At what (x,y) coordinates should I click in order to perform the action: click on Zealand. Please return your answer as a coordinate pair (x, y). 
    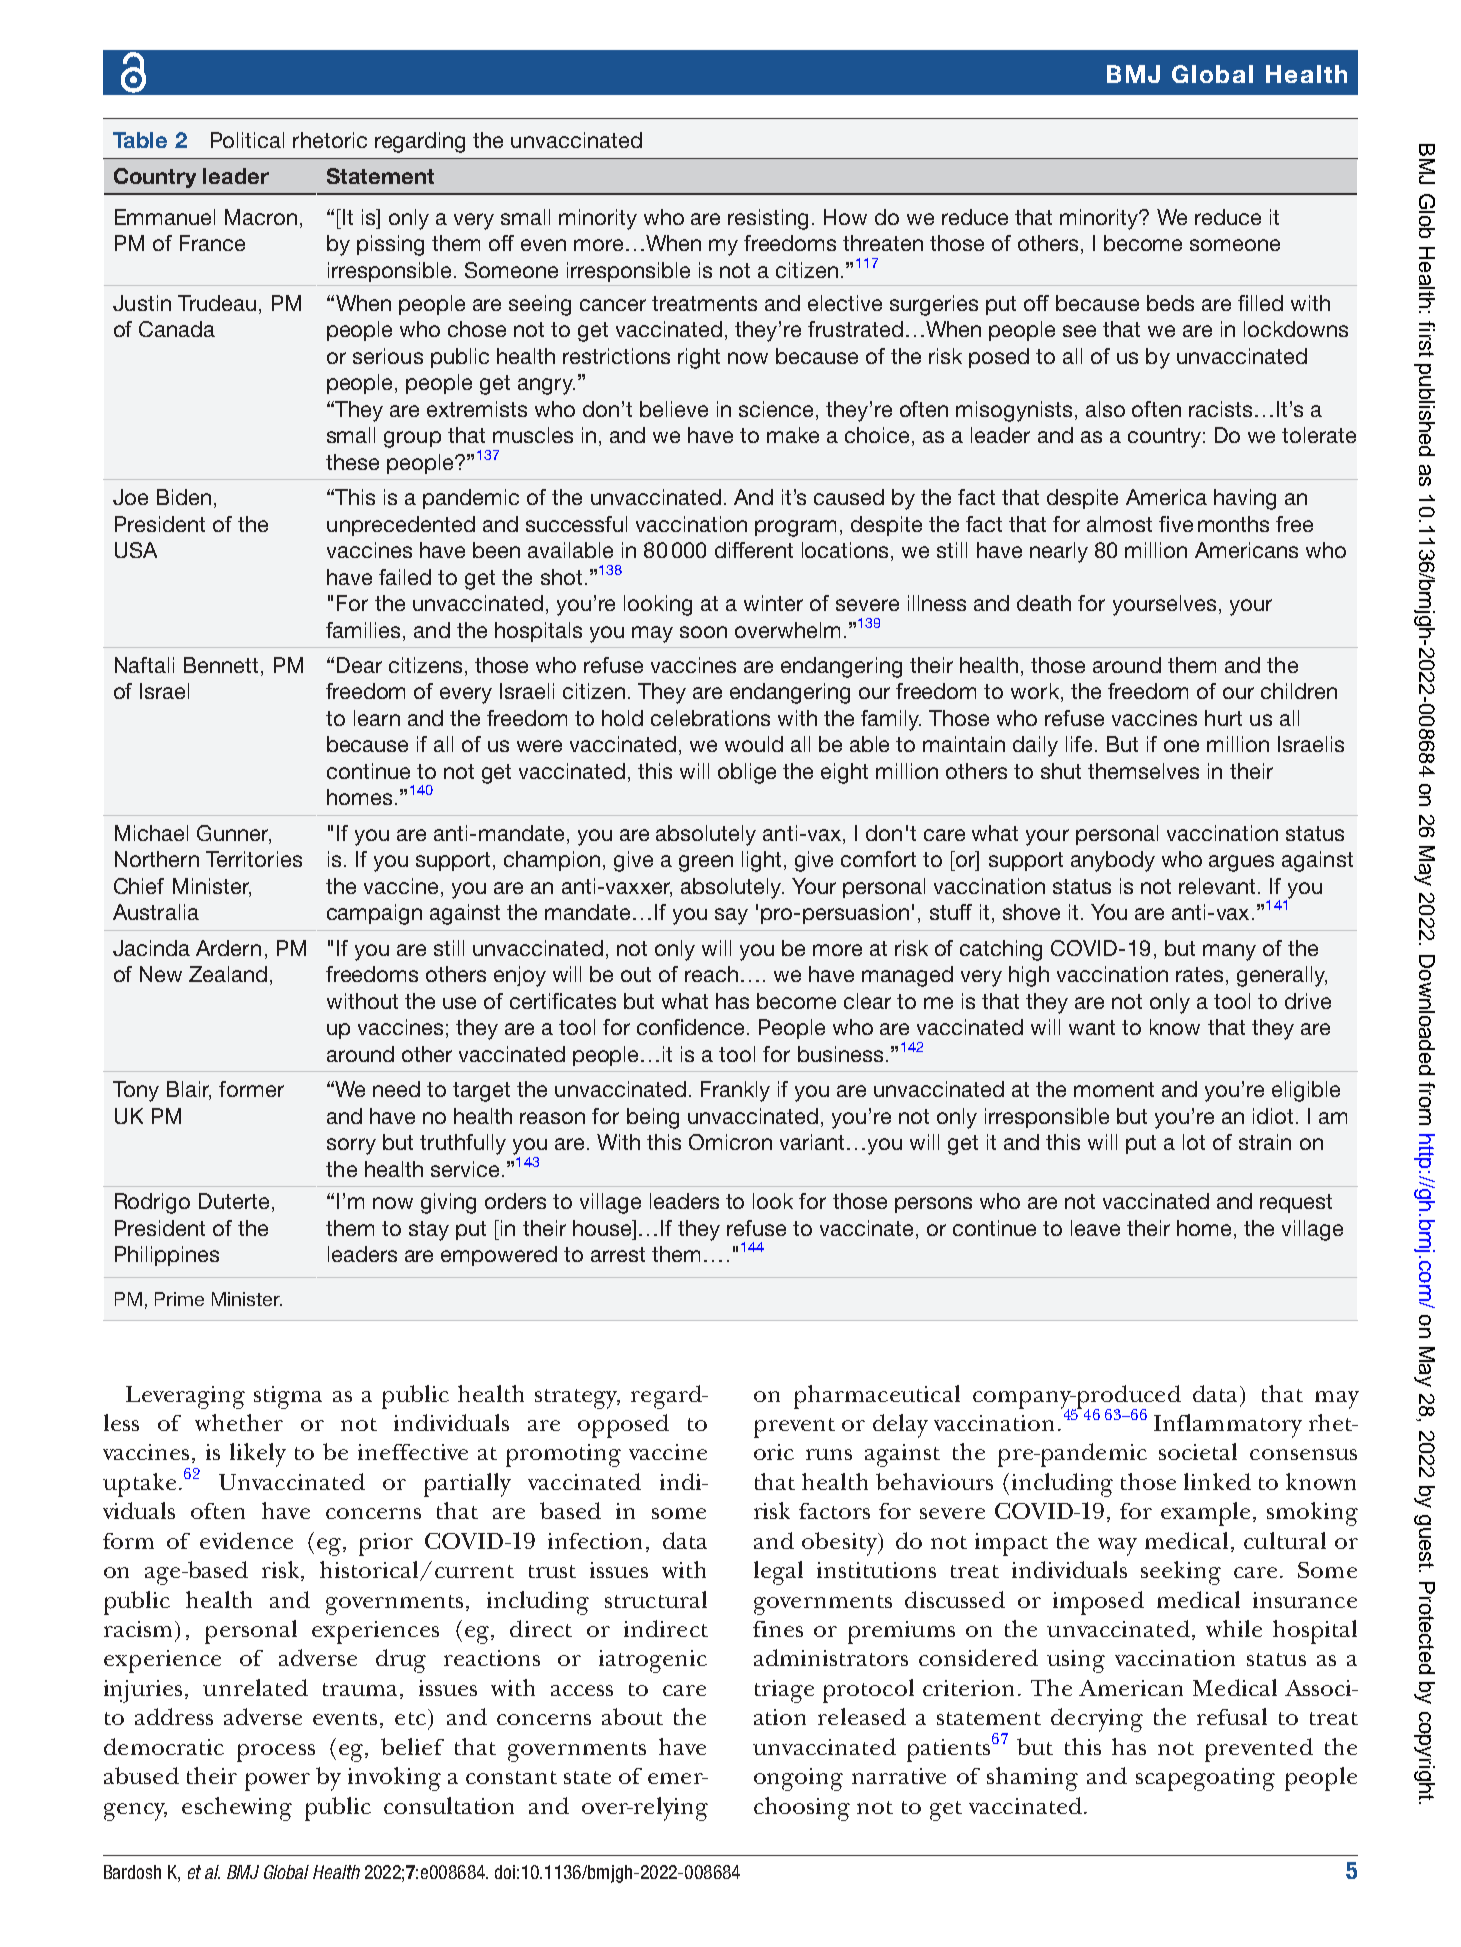
    Looking at the image, I should click on (228, 974).
